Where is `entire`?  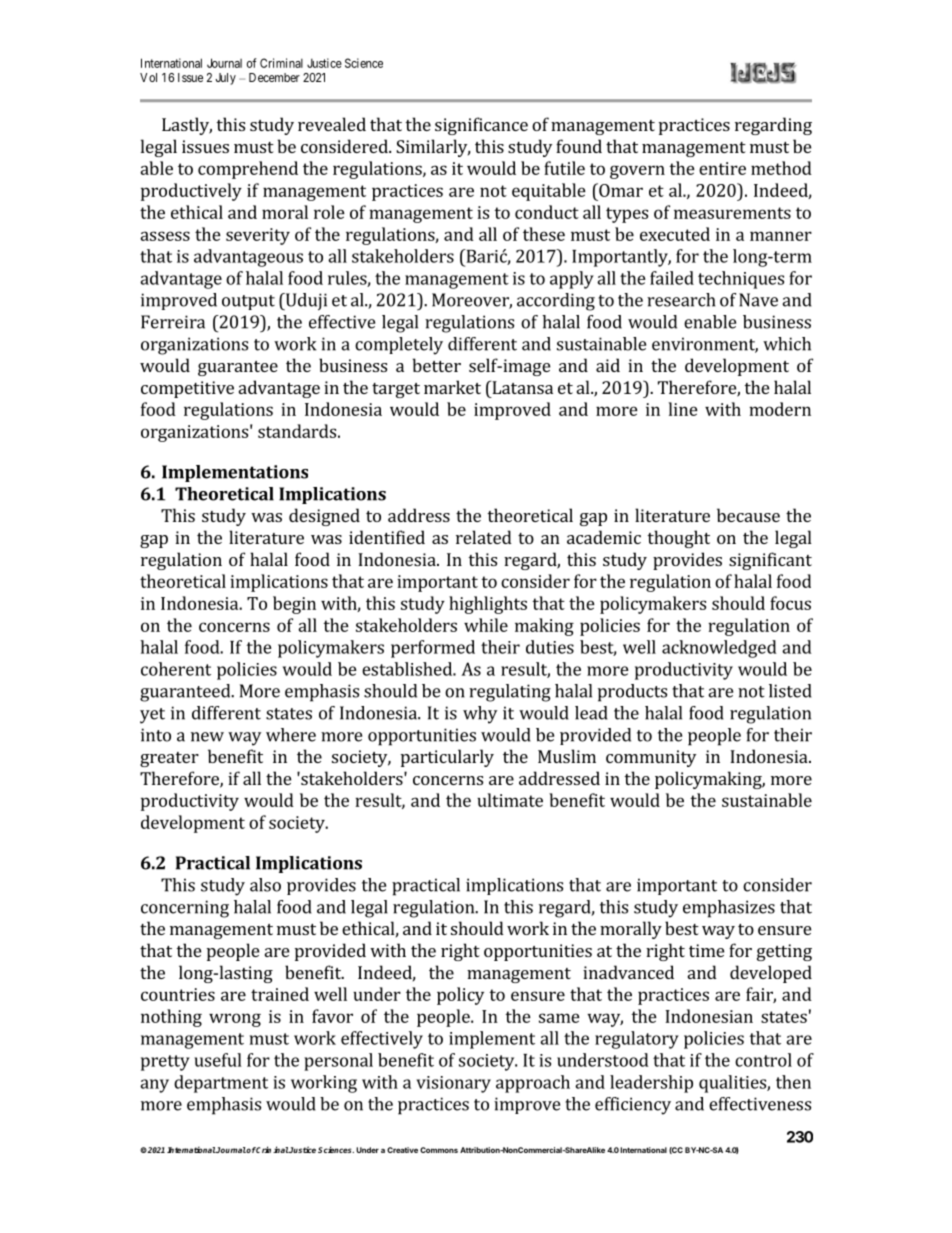 entire is located at coordinates (722, 168).
